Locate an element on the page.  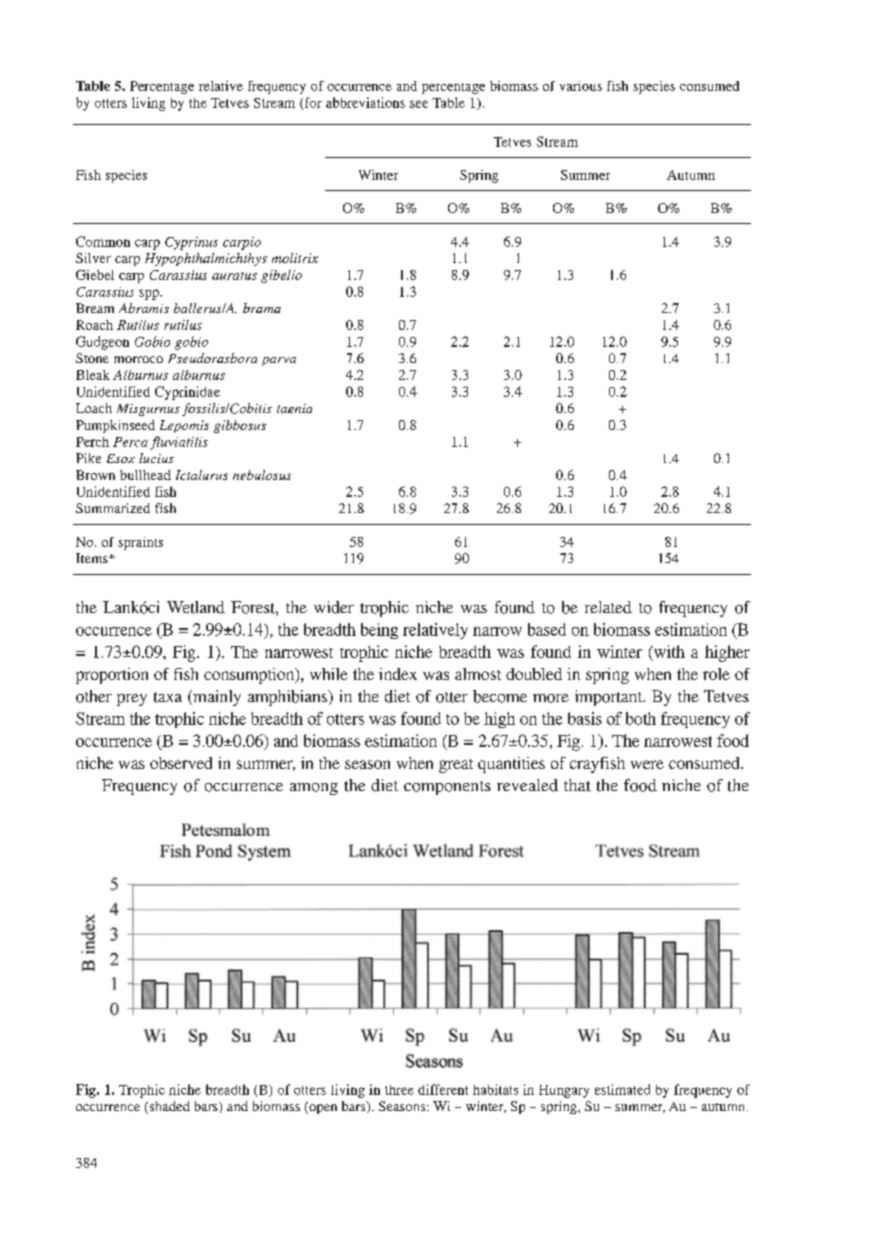
estimated is located at coordinates (622, 1089).
